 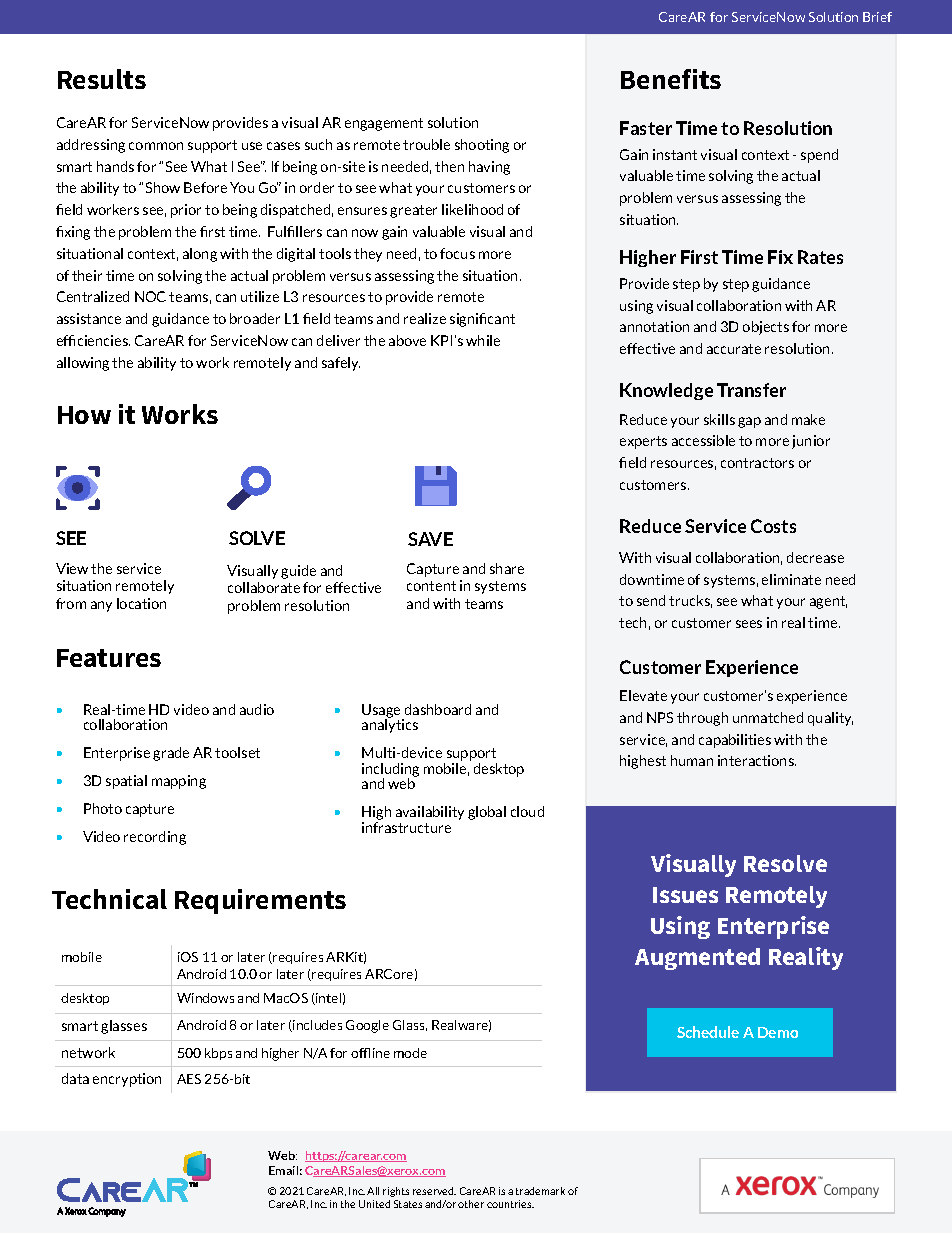 What do you see at coordinates (171, 754) in the screenshot?
I see `grade` at bounding box center [171, 754].
